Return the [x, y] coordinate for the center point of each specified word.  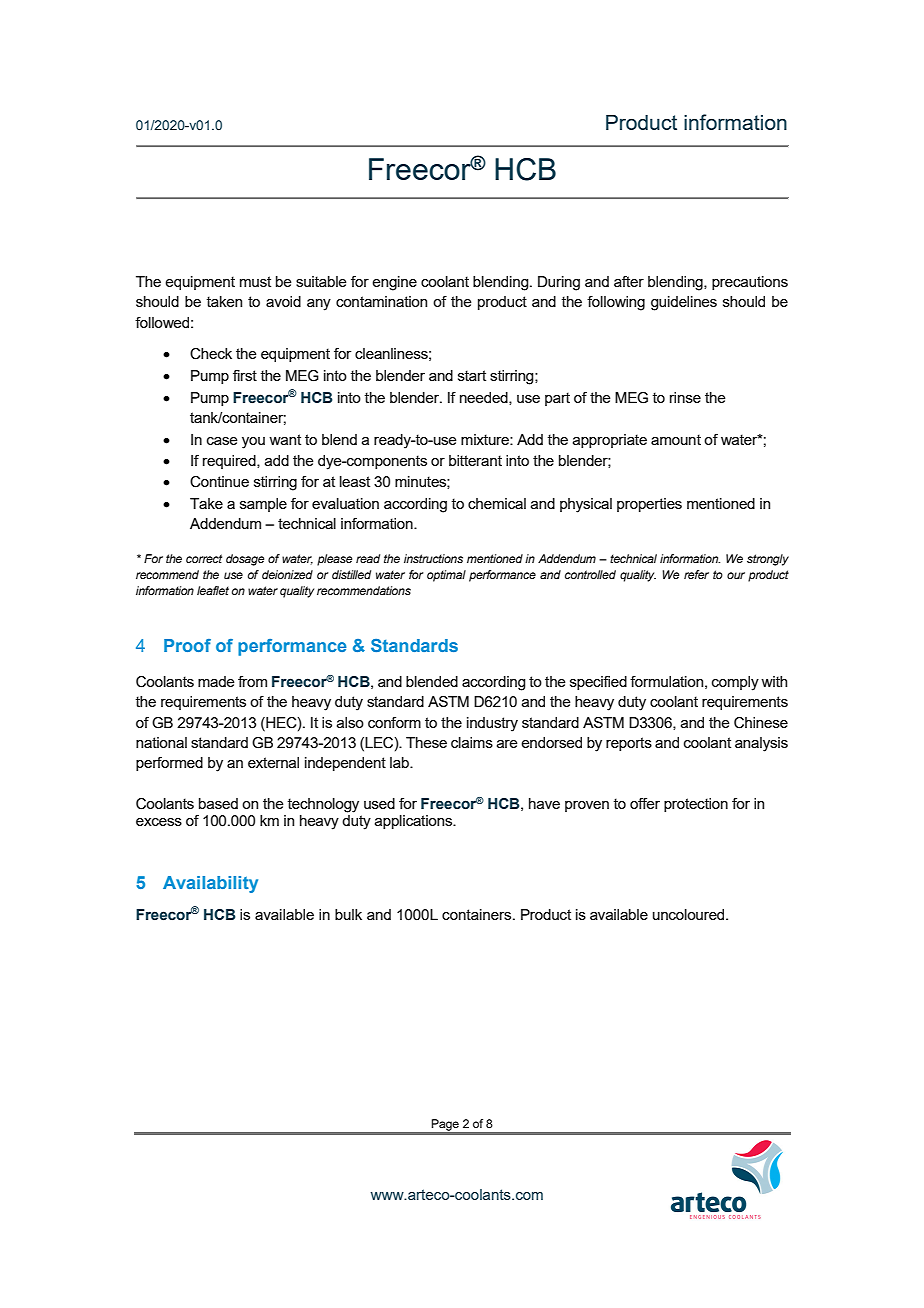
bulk [348, 914]
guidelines [684, 303]
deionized [287, 574]
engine [394, 283]
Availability [210, 884]
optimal [446, 576]
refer [696, 574]
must [255, 281]
